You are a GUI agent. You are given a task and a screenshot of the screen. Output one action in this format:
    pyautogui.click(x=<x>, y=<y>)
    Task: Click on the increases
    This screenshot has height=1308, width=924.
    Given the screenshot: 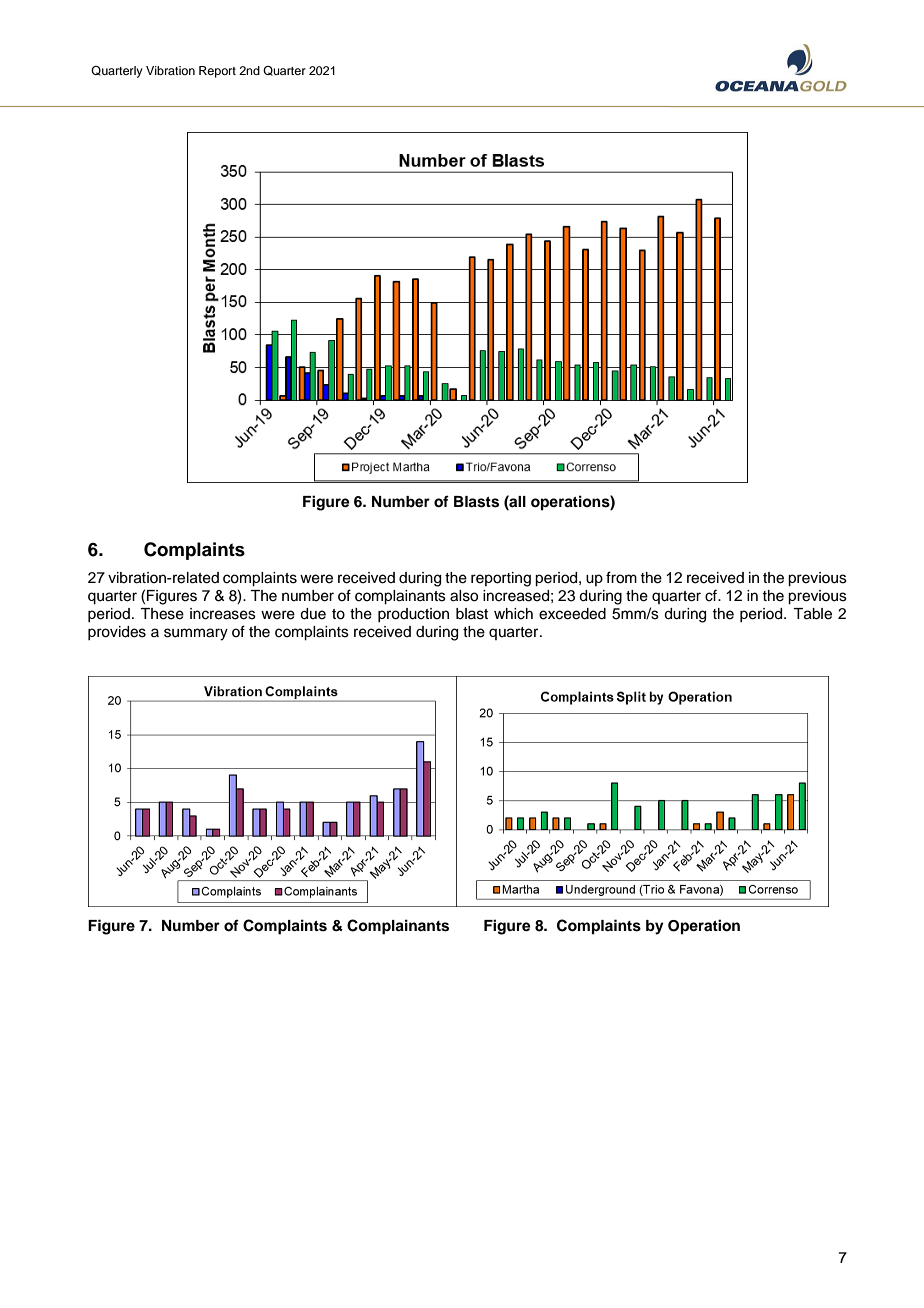 What is the action you would take?
    pyautogui.click(x=223, y=614)
